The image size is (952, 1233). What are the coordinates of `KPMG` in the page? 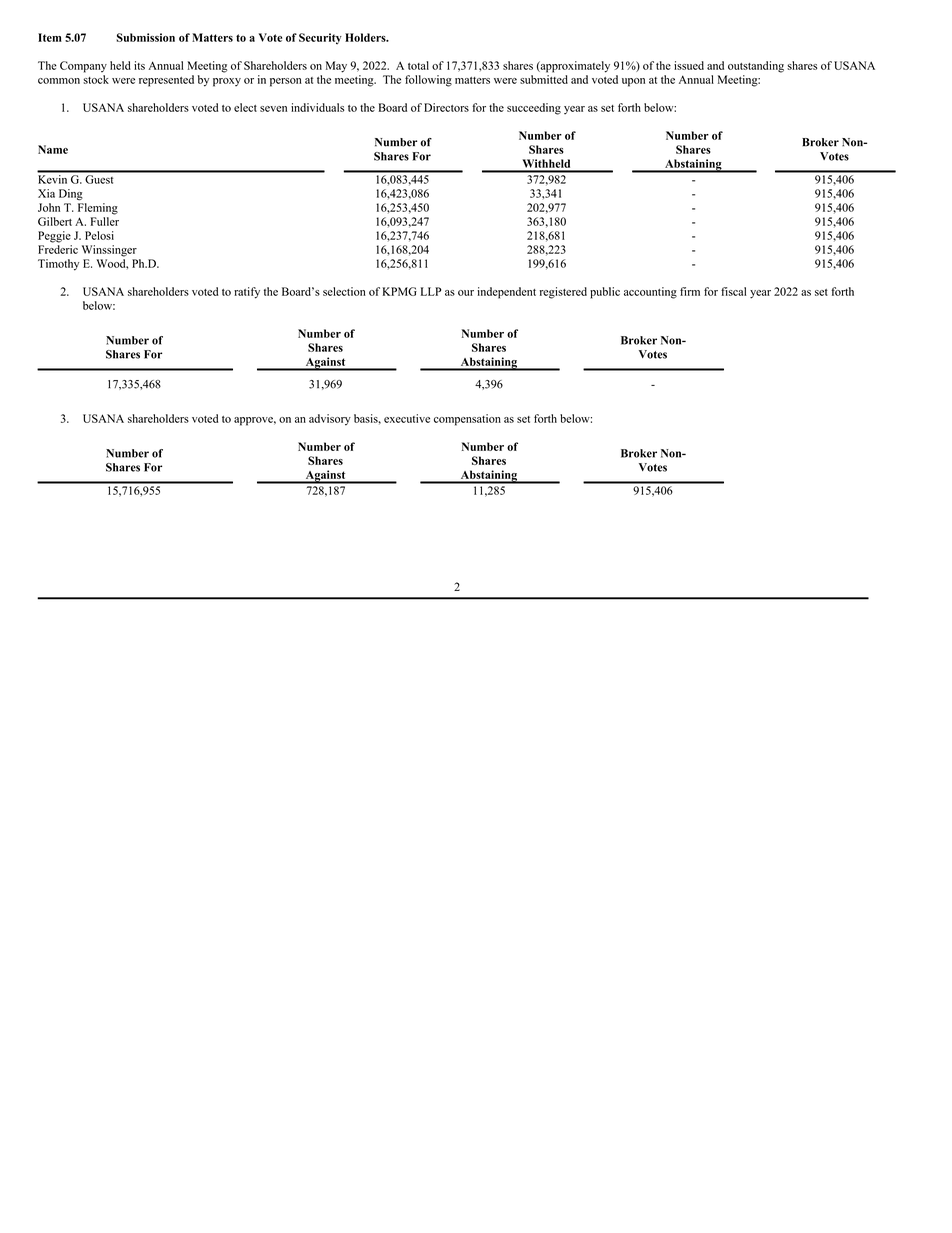 It's located at (400, 291).
